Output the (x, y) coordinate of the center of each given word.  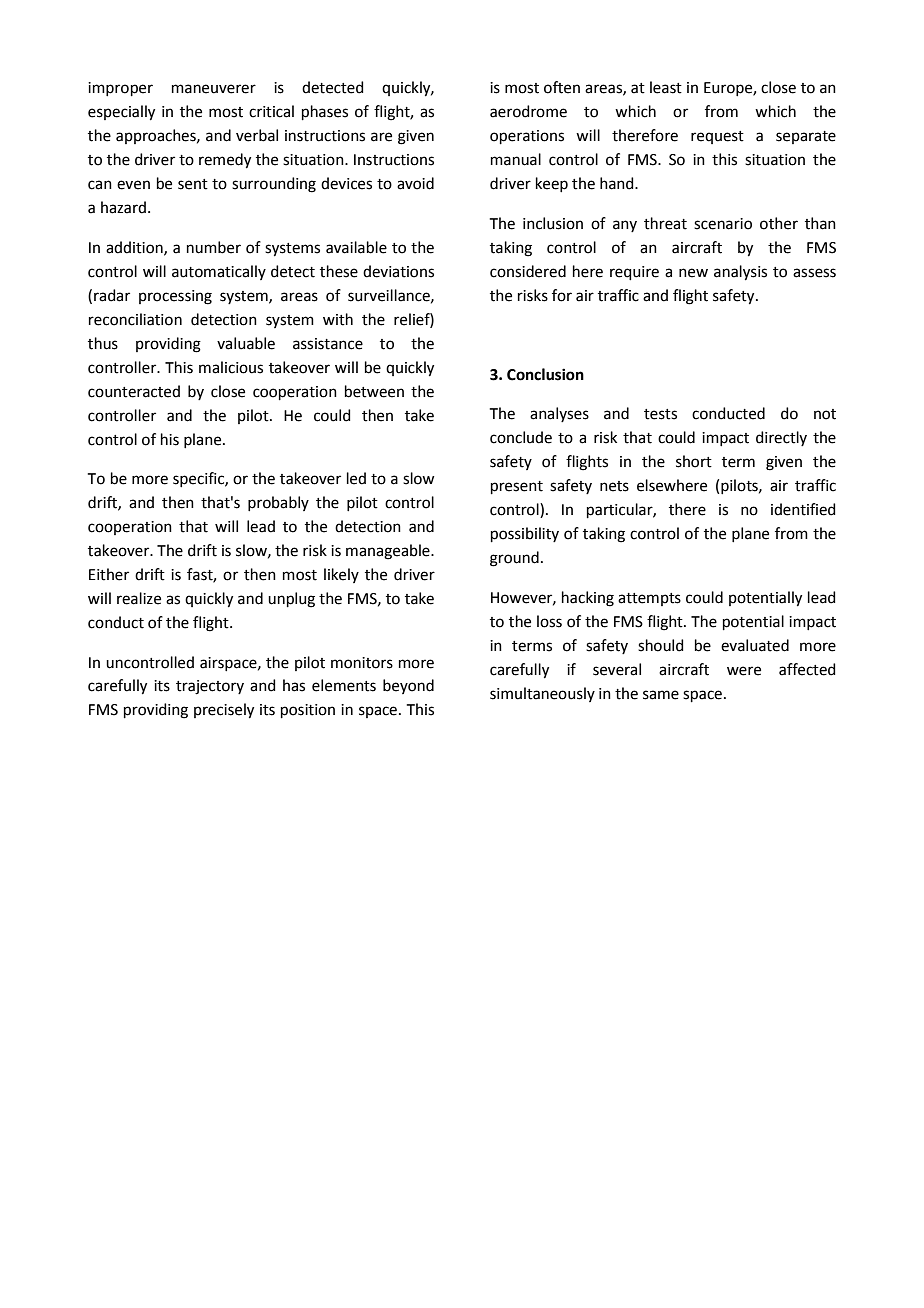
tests (660, 414)
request (717, 137)
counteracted (134, 391)
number (214, 247)
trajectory (210, 687)
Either (109, 574)
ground (514, 559)
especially (121, 113)
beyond (408, 686)
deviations (398, 271)
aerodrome (528, 111)
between (374, 391)
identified (803, 509)
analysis (740, 273)
